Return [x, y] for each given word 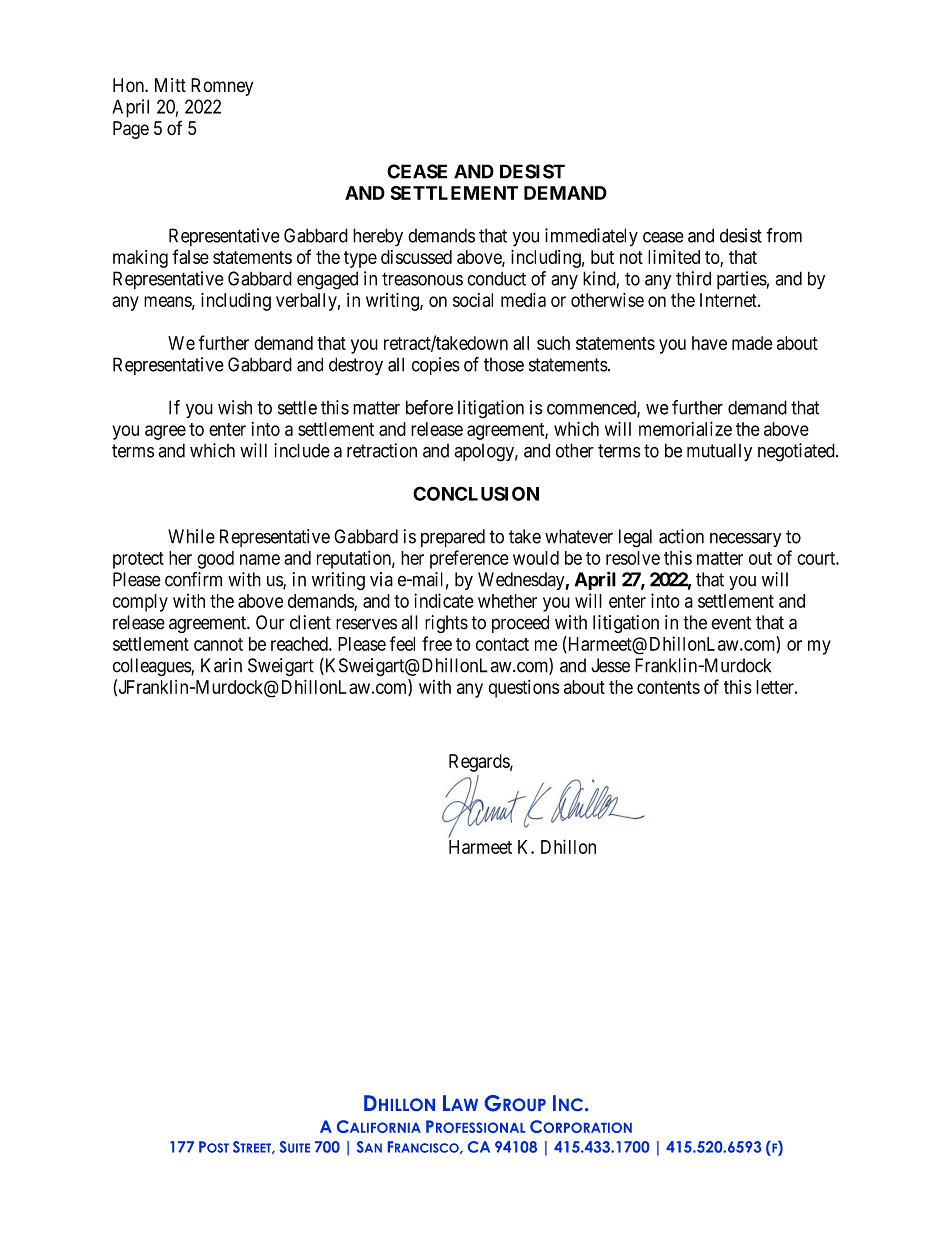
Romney [222, 87]
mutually [719, 452]
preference [469, 559]
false [190, 256]
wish [235, 407]
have [709, 343]
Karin [221, 665]
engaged [327, 280]
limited [674, 257]
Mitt [170, 85]
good [215, 560]
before [429, 407]
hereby [378, 237]
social [473, 300]
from [784, 235]
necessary [745, 540]
